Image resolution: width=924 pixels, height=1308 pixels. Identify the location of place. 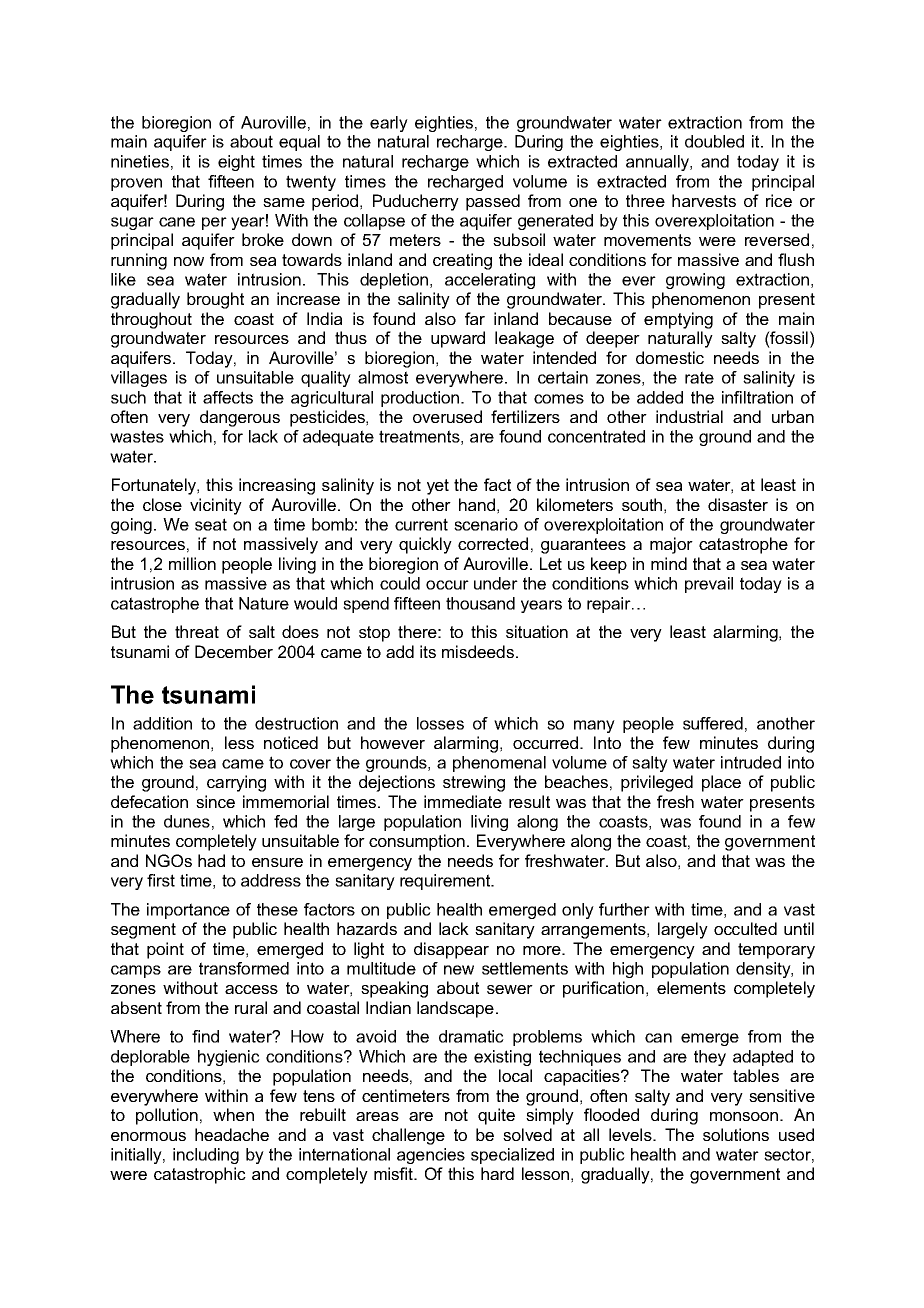
(721, 783).
